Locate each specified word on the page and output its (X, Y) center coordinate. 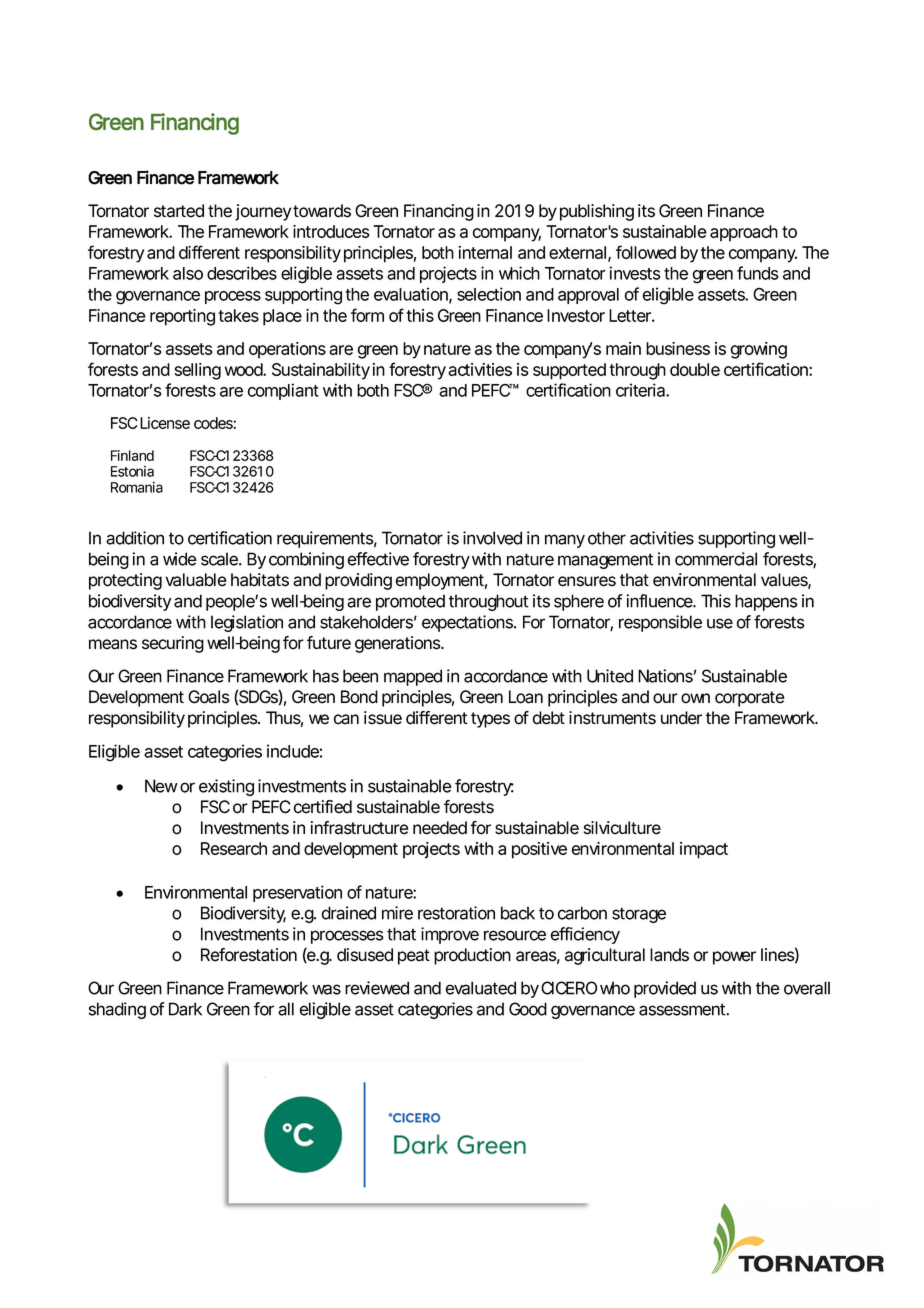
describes (242, 273)
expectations (467, 623)
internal (485, 252)
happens (766, 602)
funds (758, 273)
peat (414, 957)
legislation (247, 623)
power (734, 958)
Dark (185, 1009)
